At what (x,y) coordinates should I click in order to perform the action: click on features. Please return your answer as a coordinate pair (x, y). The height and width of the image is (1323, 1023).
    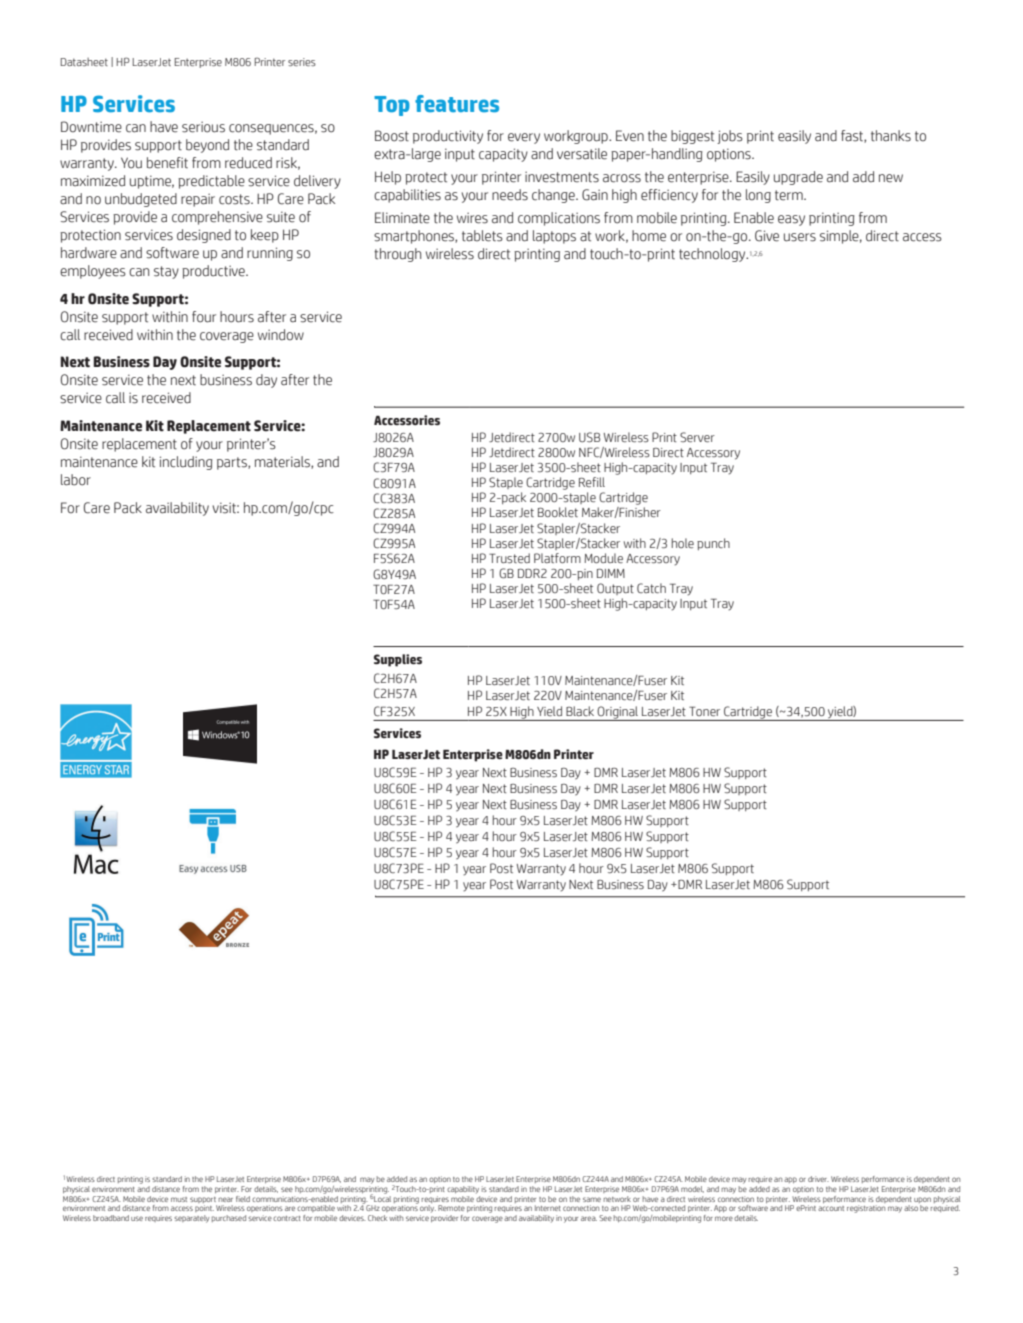
    Looking at the image, I should click on (457, 103).
